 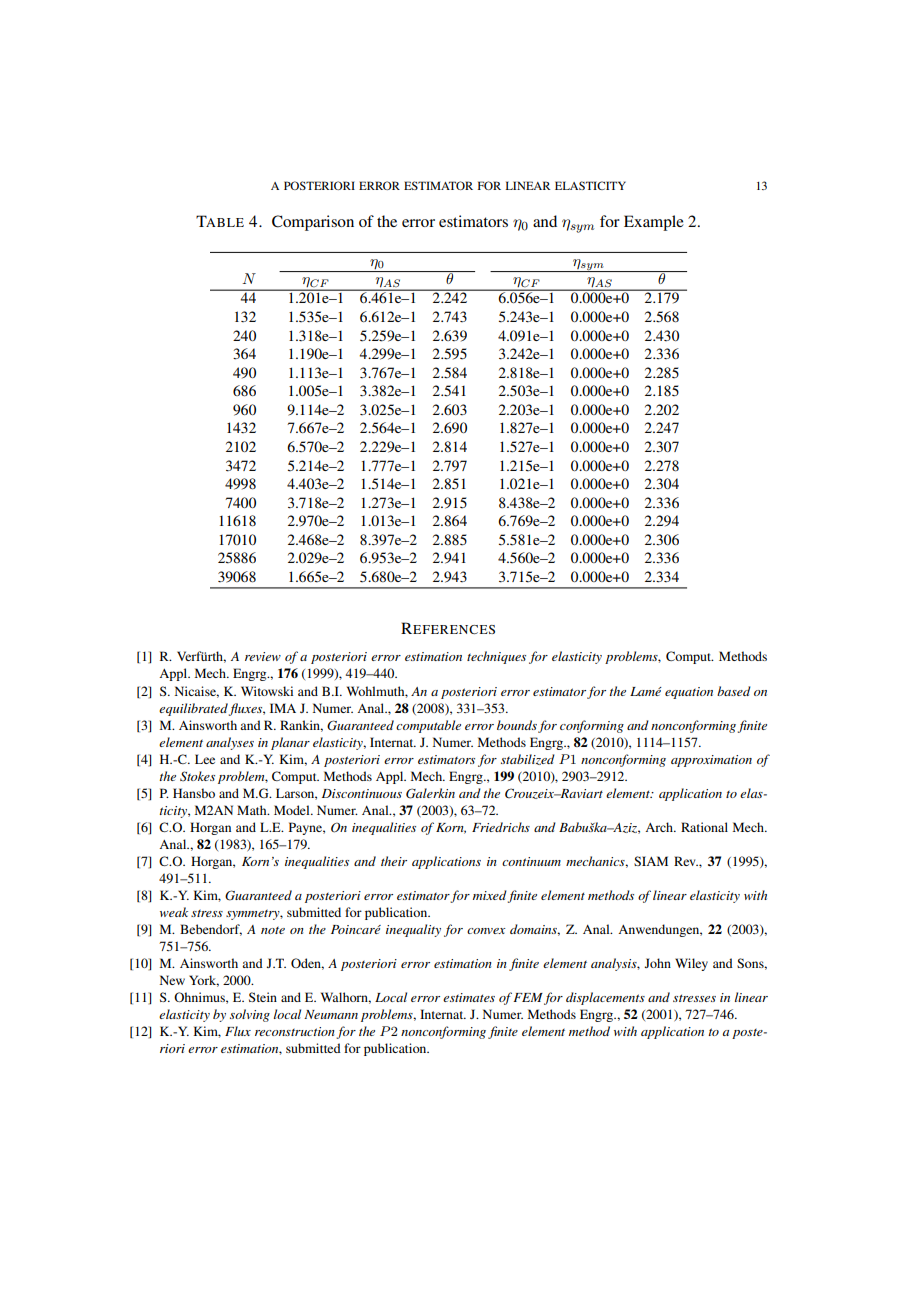 What do you see at coordinates (253, 810) in the screenshot?
I see `Math` at bounding box center [253, 810].
